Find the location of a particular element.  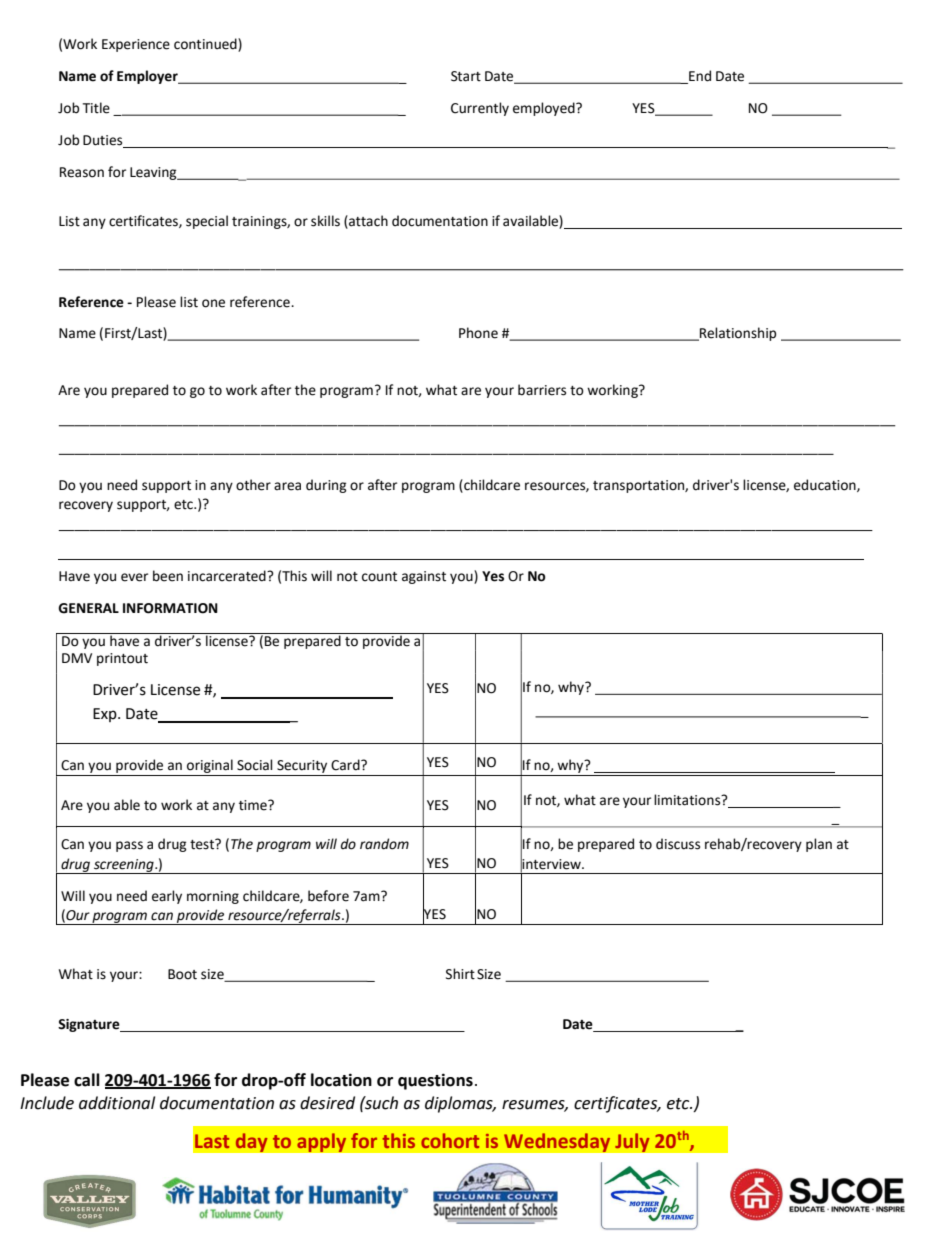

Employer is located at coordinates (148, 77).
